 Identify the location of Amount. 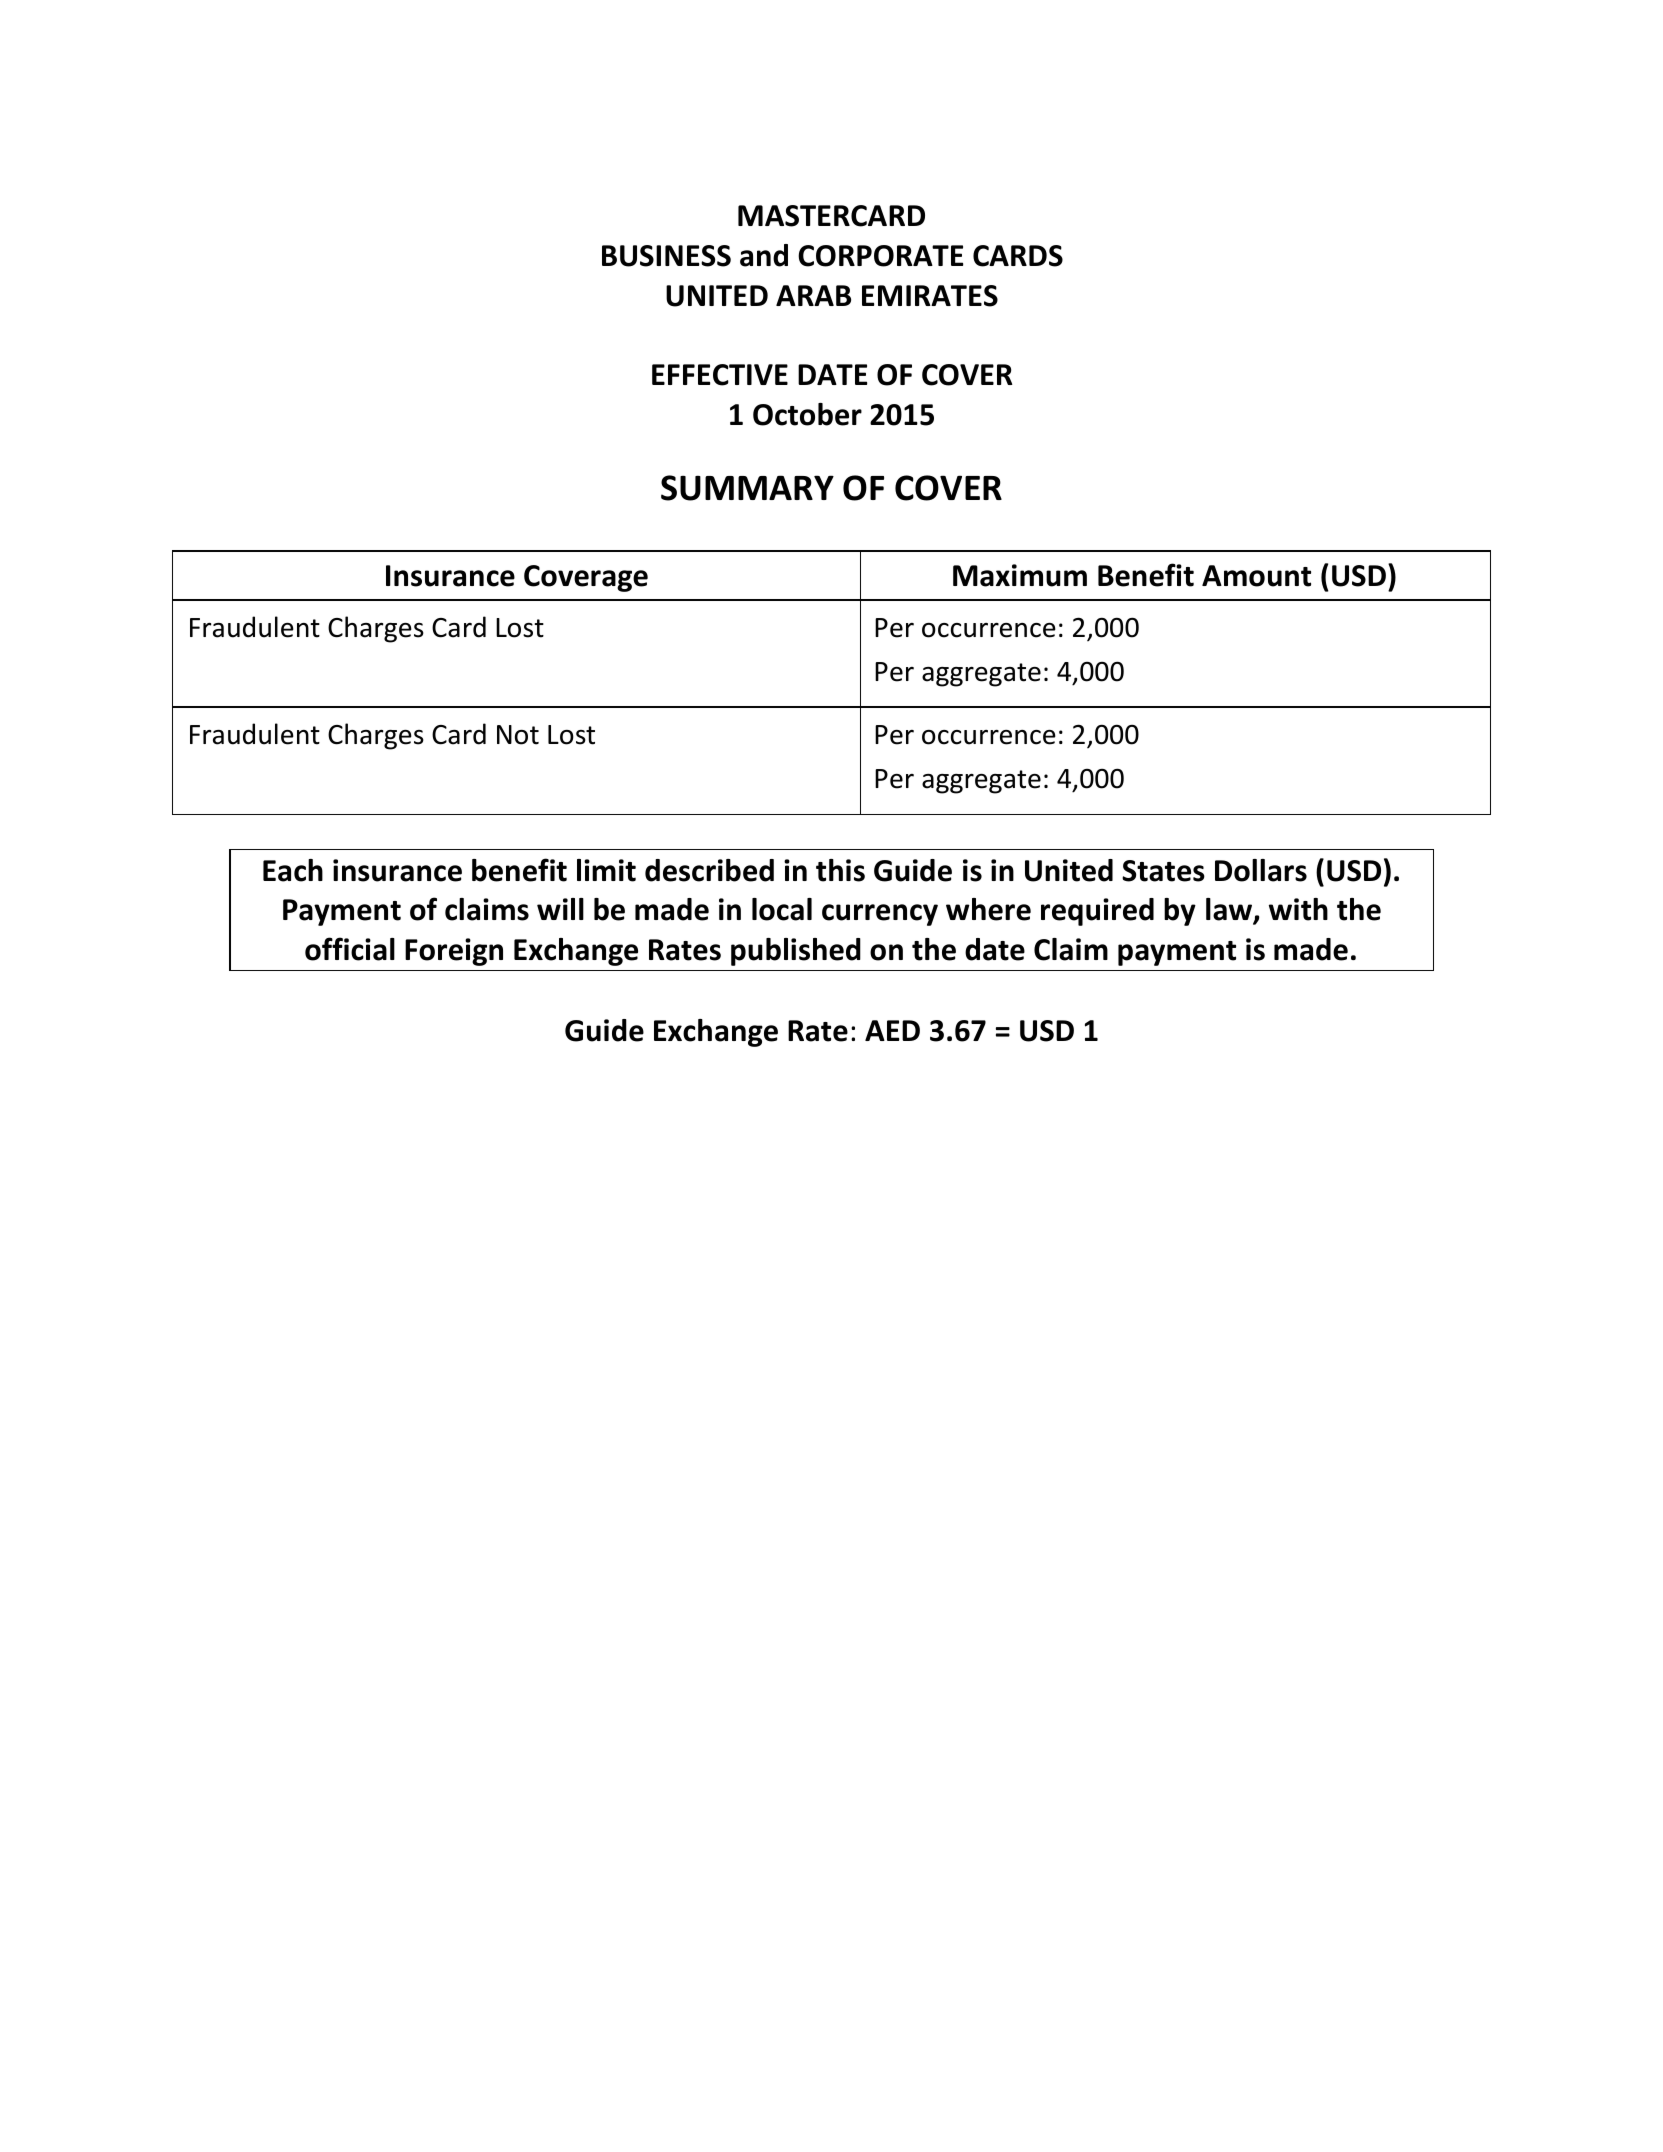
(1256, 576).
